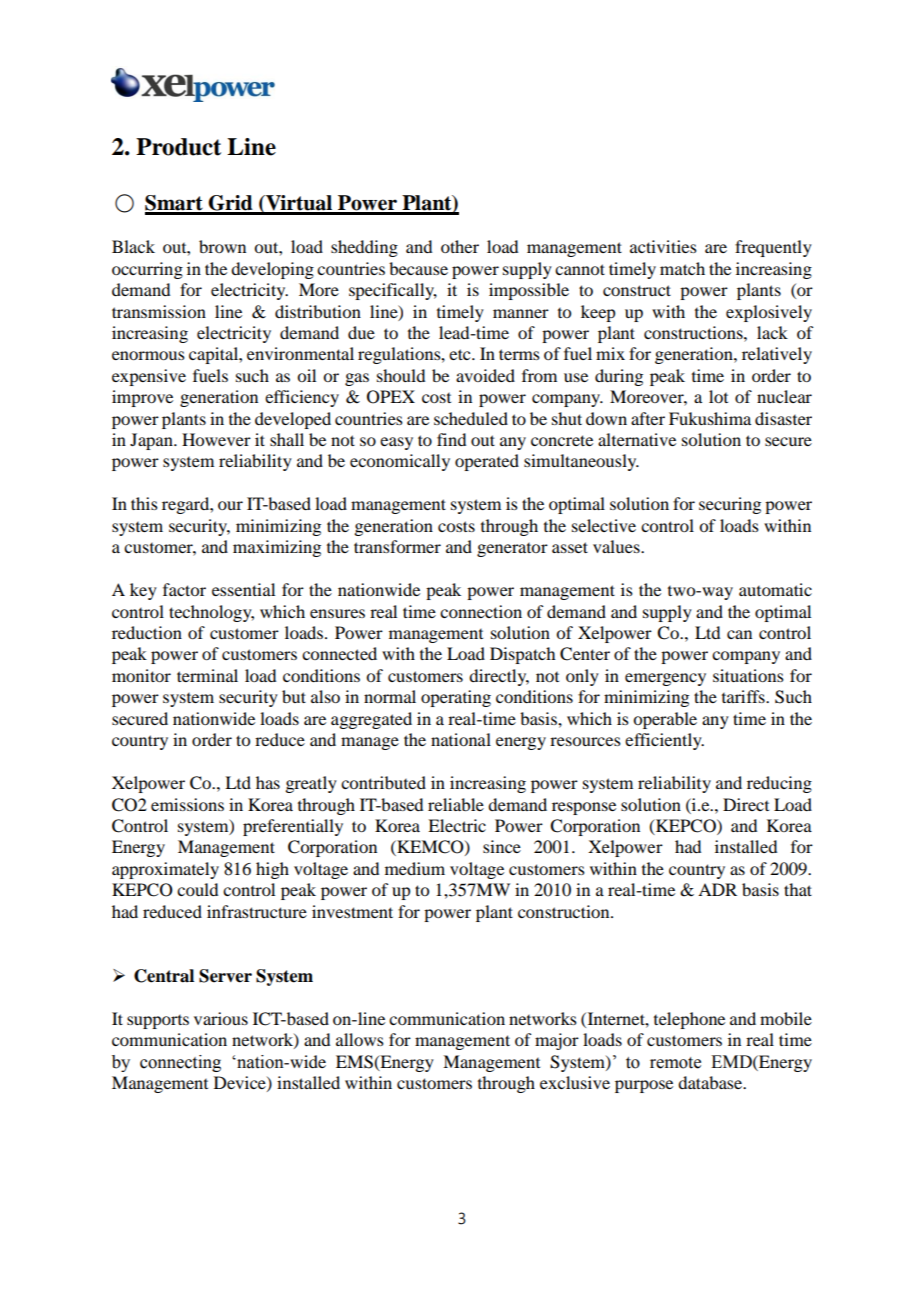 This screenshot has height=1308, width=924. Describe the element at coordinates (216, 439) in the screenshot. I see `However` at that location.
